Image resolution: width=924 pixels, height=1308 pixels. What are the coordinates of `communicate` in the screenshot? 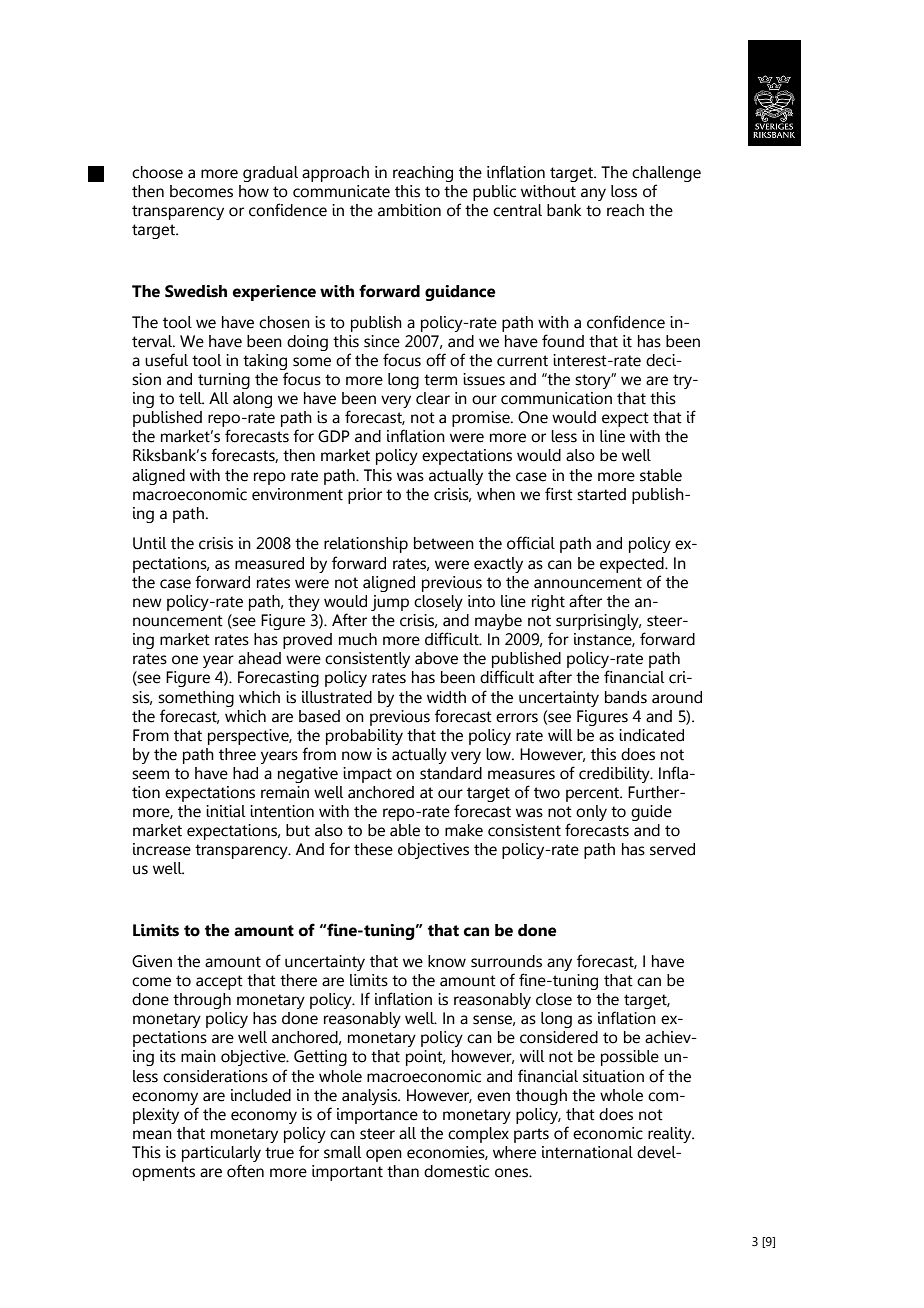 It's located at (341, 191).
